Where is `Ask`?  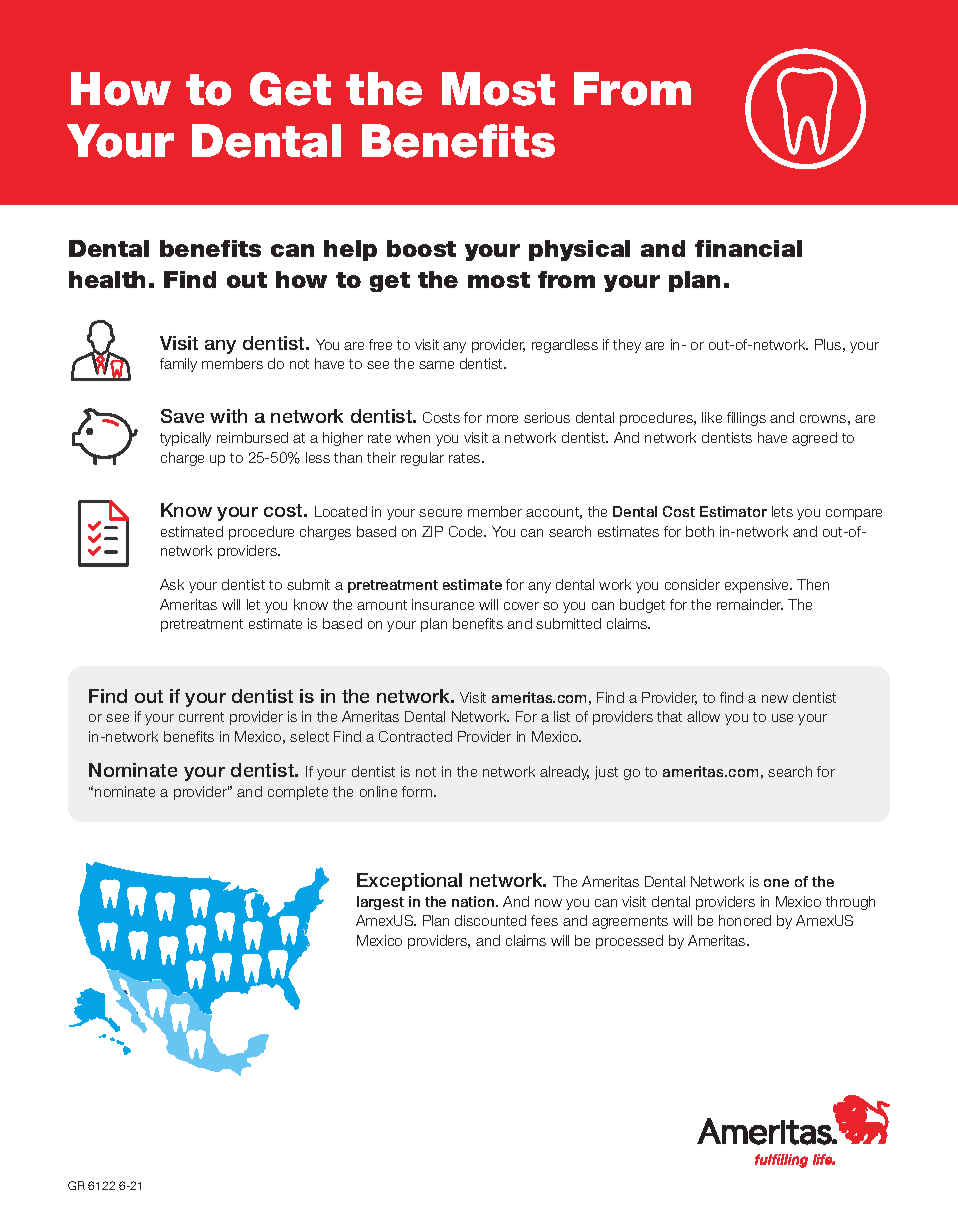 Ask is located at coordinates (172, 584).
